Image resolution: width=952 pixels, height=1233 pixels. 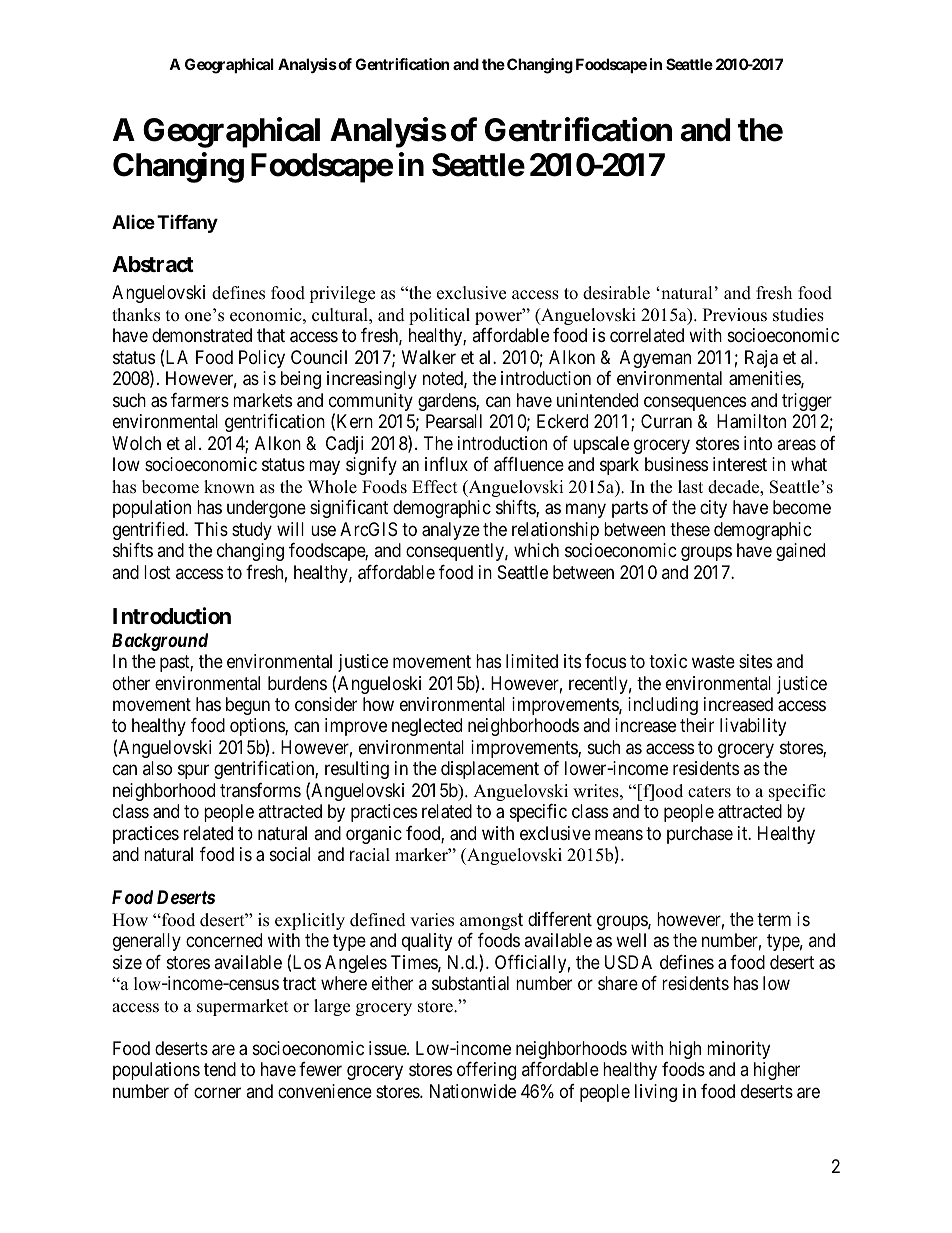 I want to click on Previous, so click(x=735, y=315).
